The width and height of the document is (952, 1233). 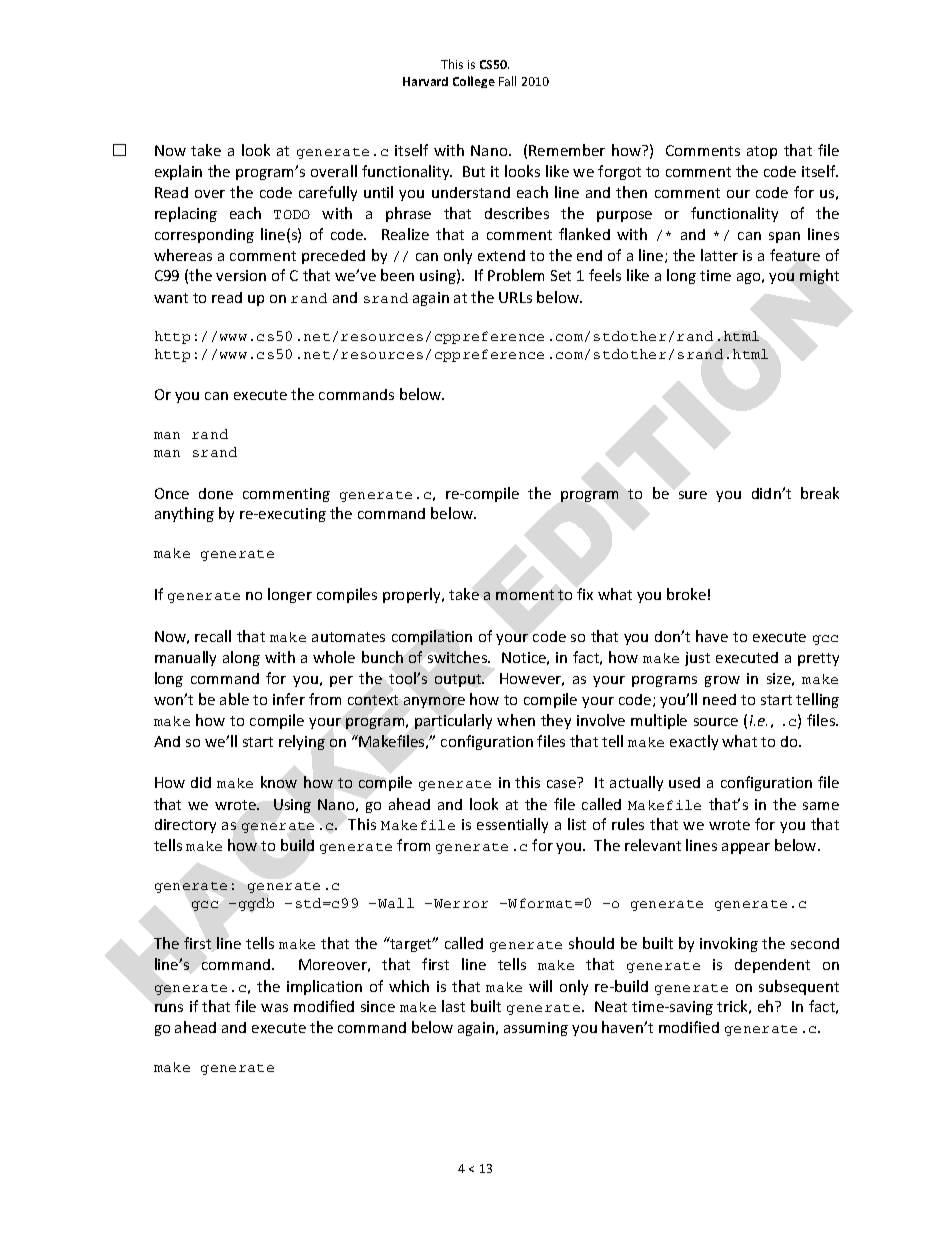 What do you see at coordinates (772, 966) in the document?
I see `dependent` at bounding box center [772, 966].
